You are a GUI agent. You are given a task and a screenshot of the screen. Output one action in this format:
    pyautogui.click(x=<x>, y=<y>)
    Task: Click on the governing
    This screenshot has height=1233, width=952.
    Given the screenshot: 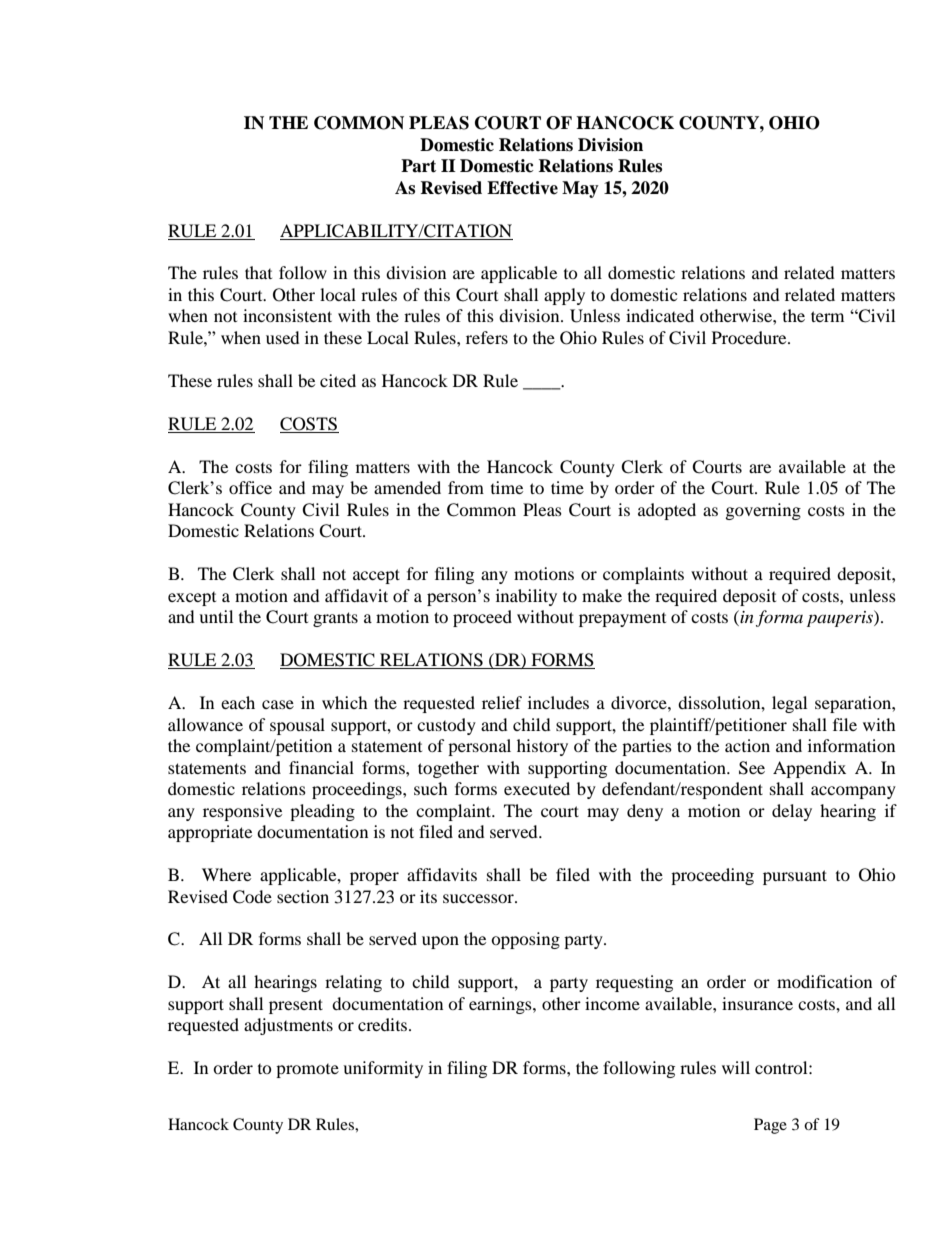 What is the action you would take?
    pyautogui.click(x=763, y=511)
